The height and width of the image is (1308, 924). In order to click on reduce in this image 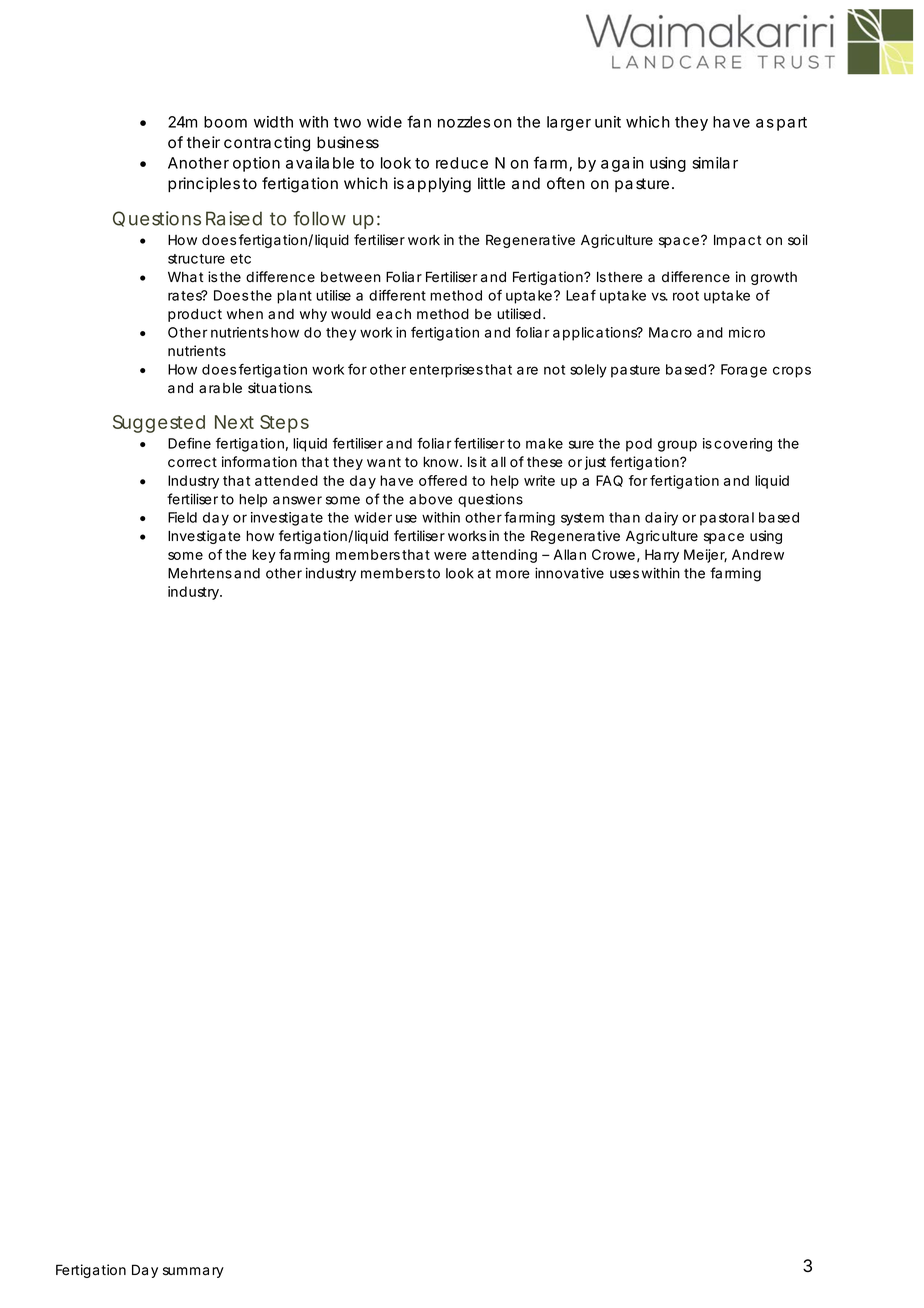, I will do `click(462, 163)`.
